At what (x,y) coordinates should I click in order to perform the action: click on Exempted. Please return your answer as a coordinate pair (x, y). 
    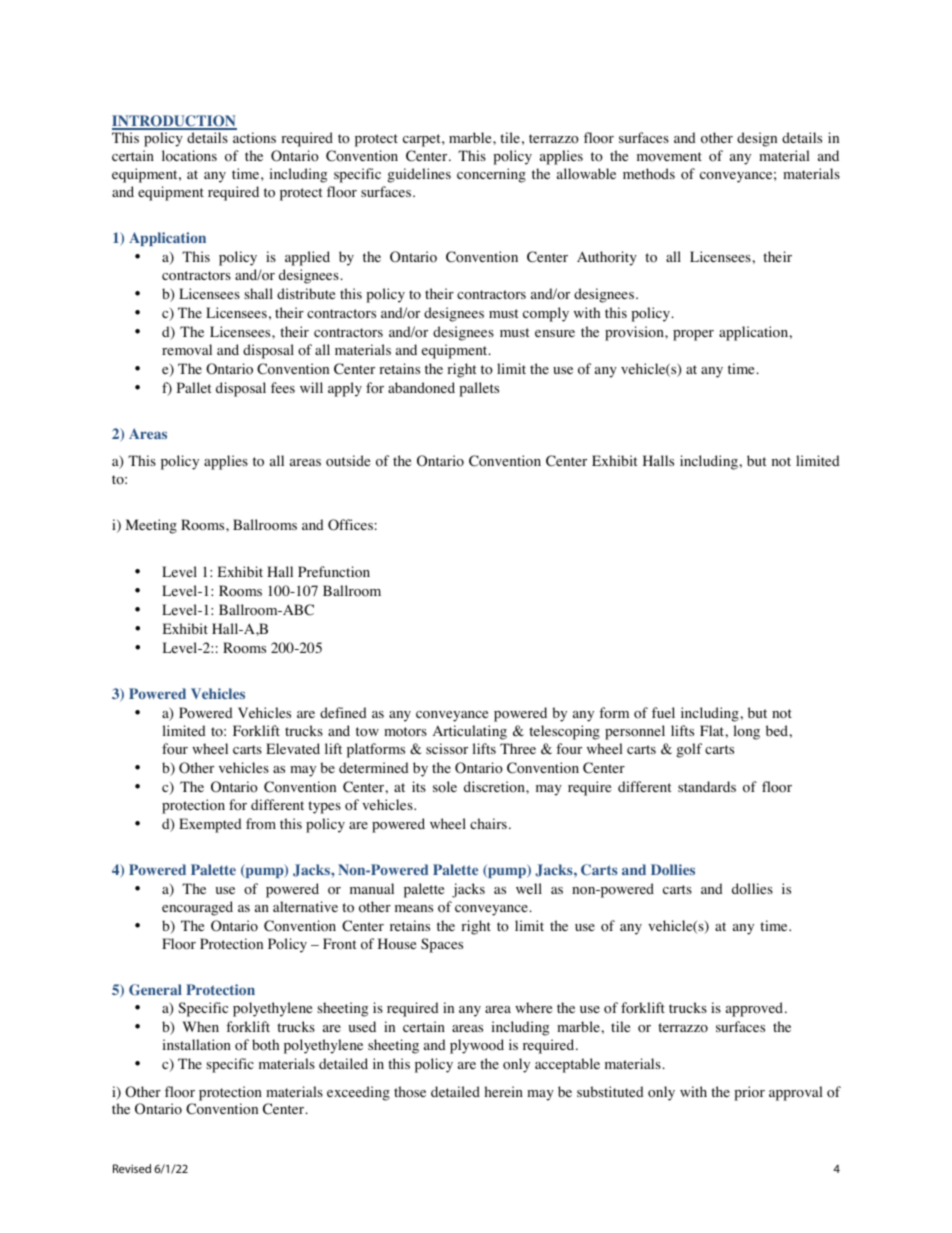
    Looking at the image, I should click on (210, 825).
